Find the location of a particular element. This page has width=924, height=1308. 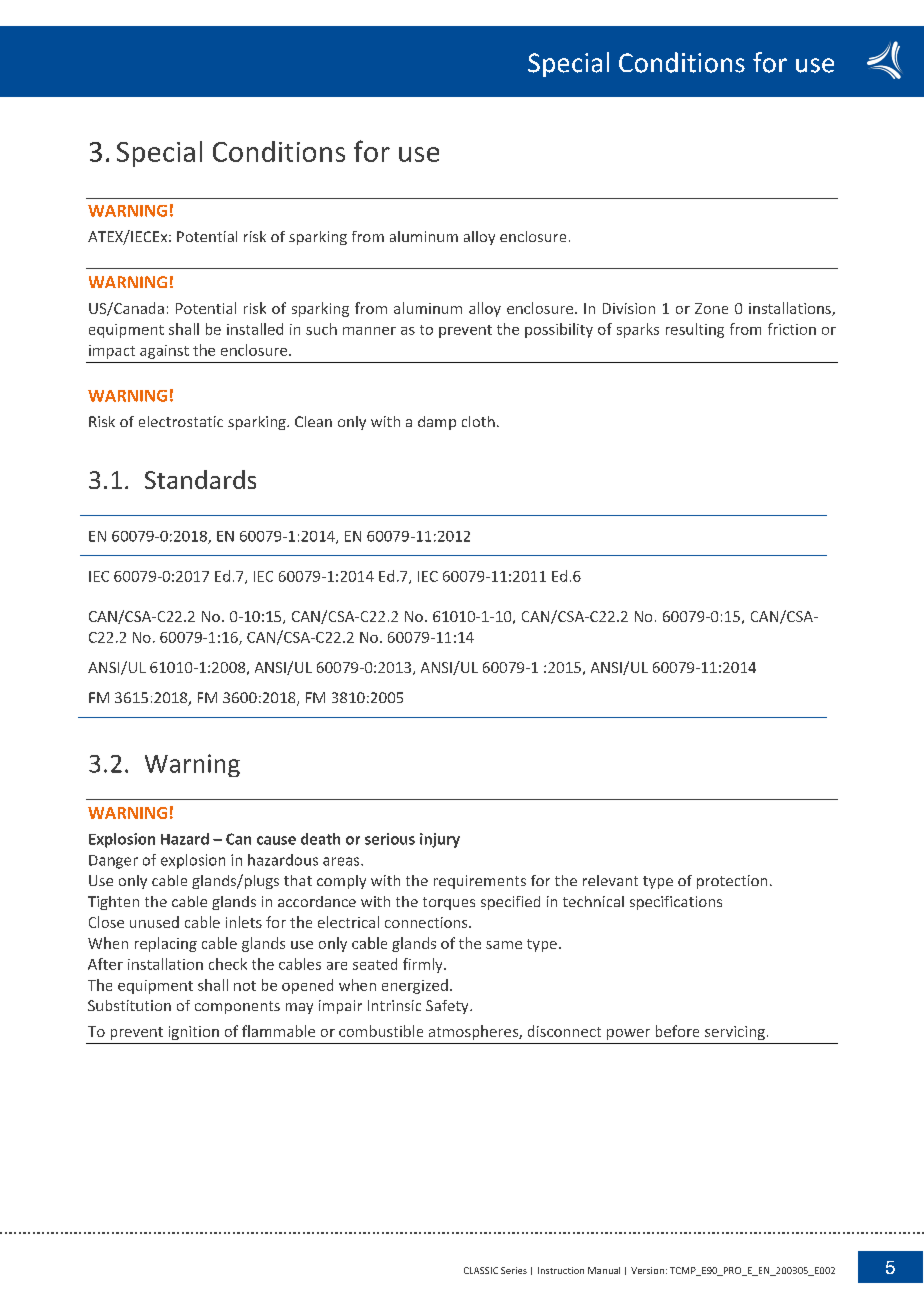

specifications is located at coordinates (676, 903).
